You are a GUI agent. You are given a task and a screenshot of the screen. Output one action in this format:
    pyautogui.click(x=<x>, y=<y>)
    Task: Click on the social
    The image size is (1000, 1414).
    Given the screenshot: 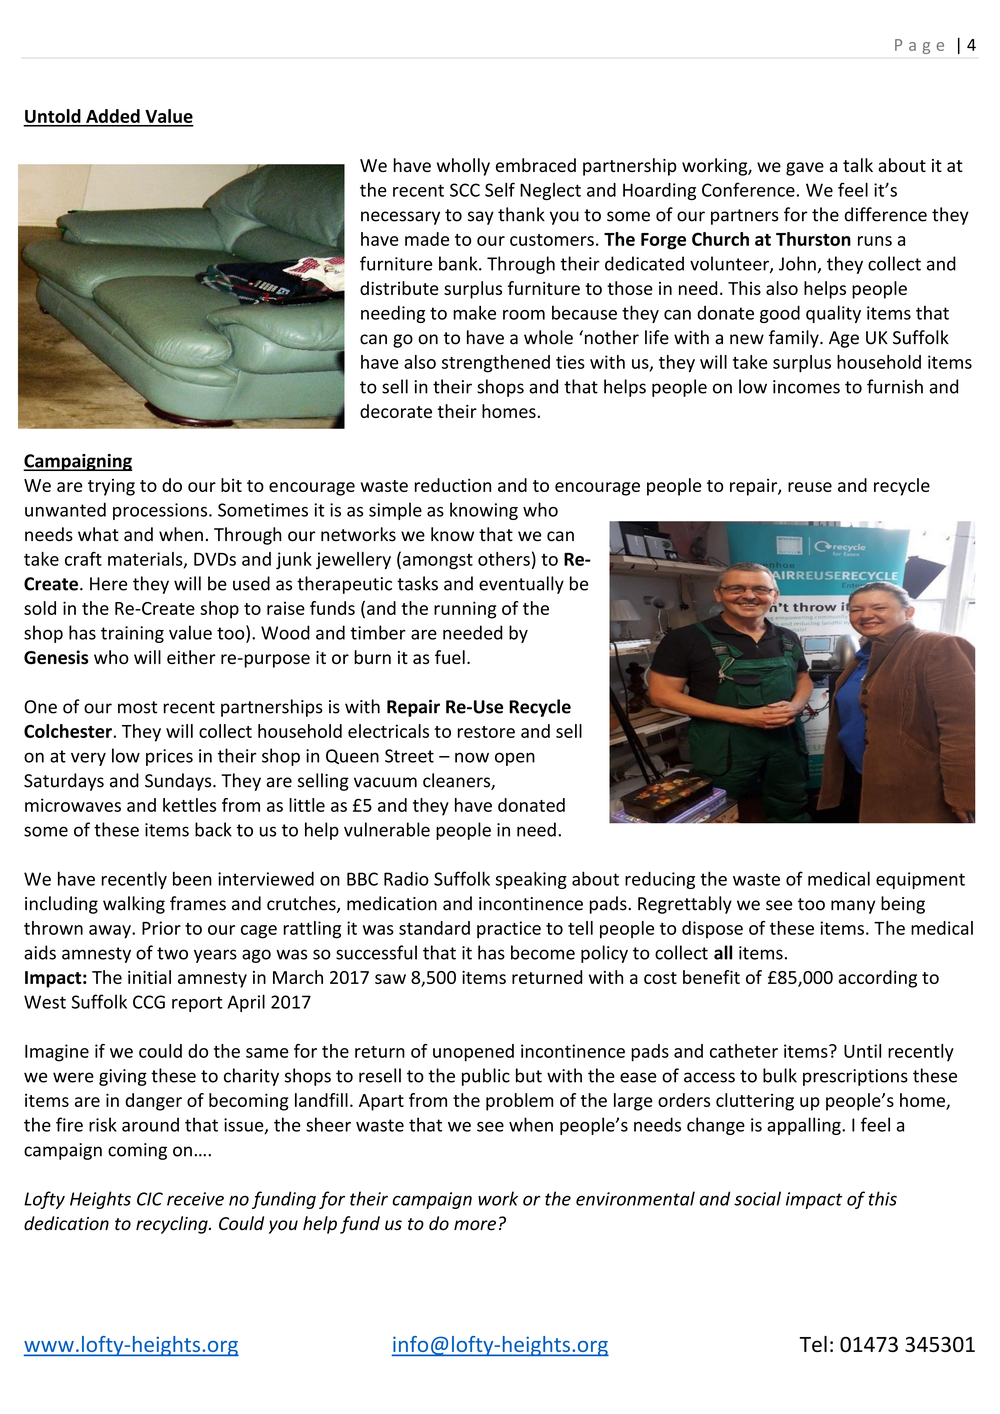 What is the action you would take?
    pyautogui.click(x=757, y=1198)
